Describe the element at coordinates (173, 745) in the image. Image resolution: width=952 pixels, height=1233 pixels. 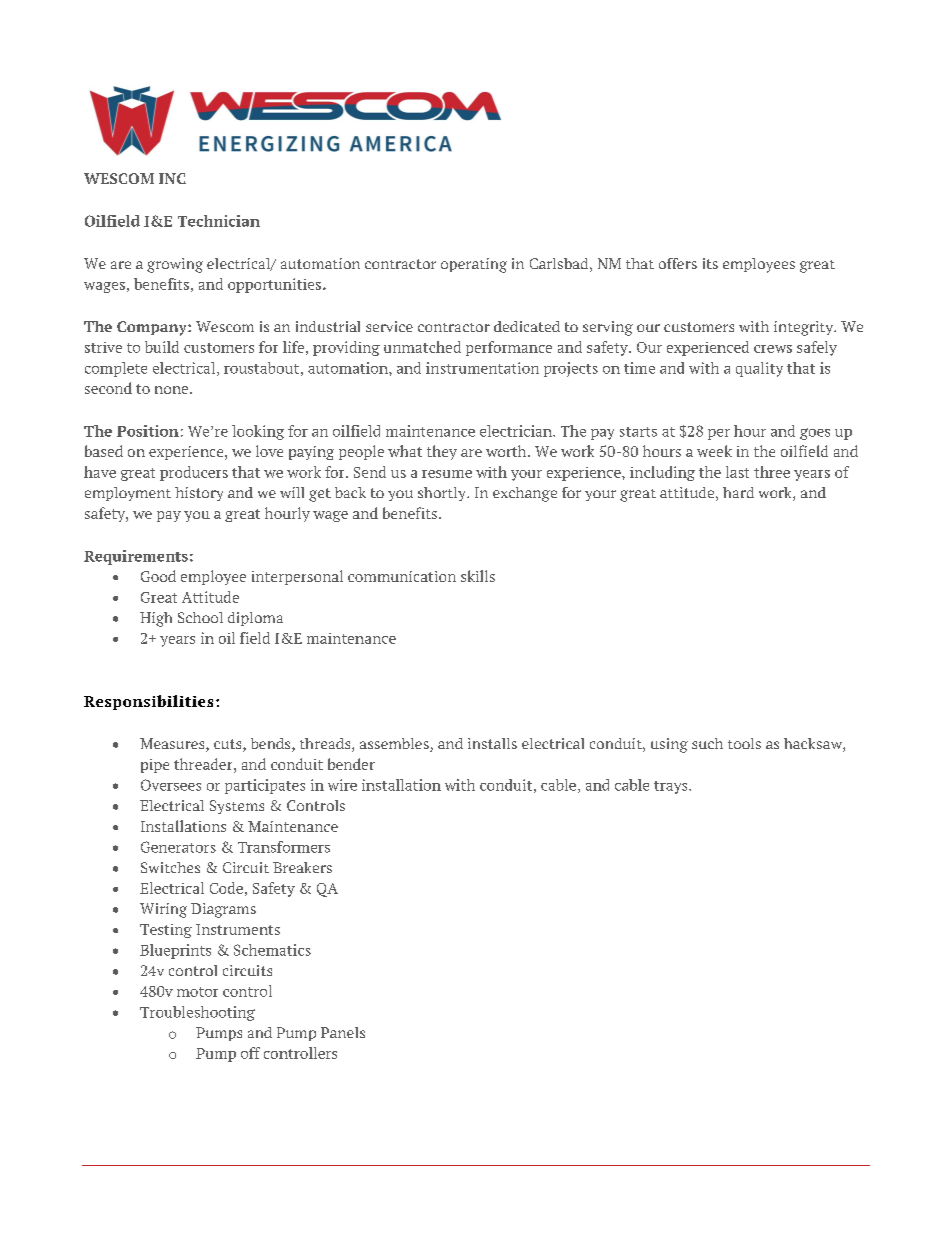
I see `Measures` at that location.
